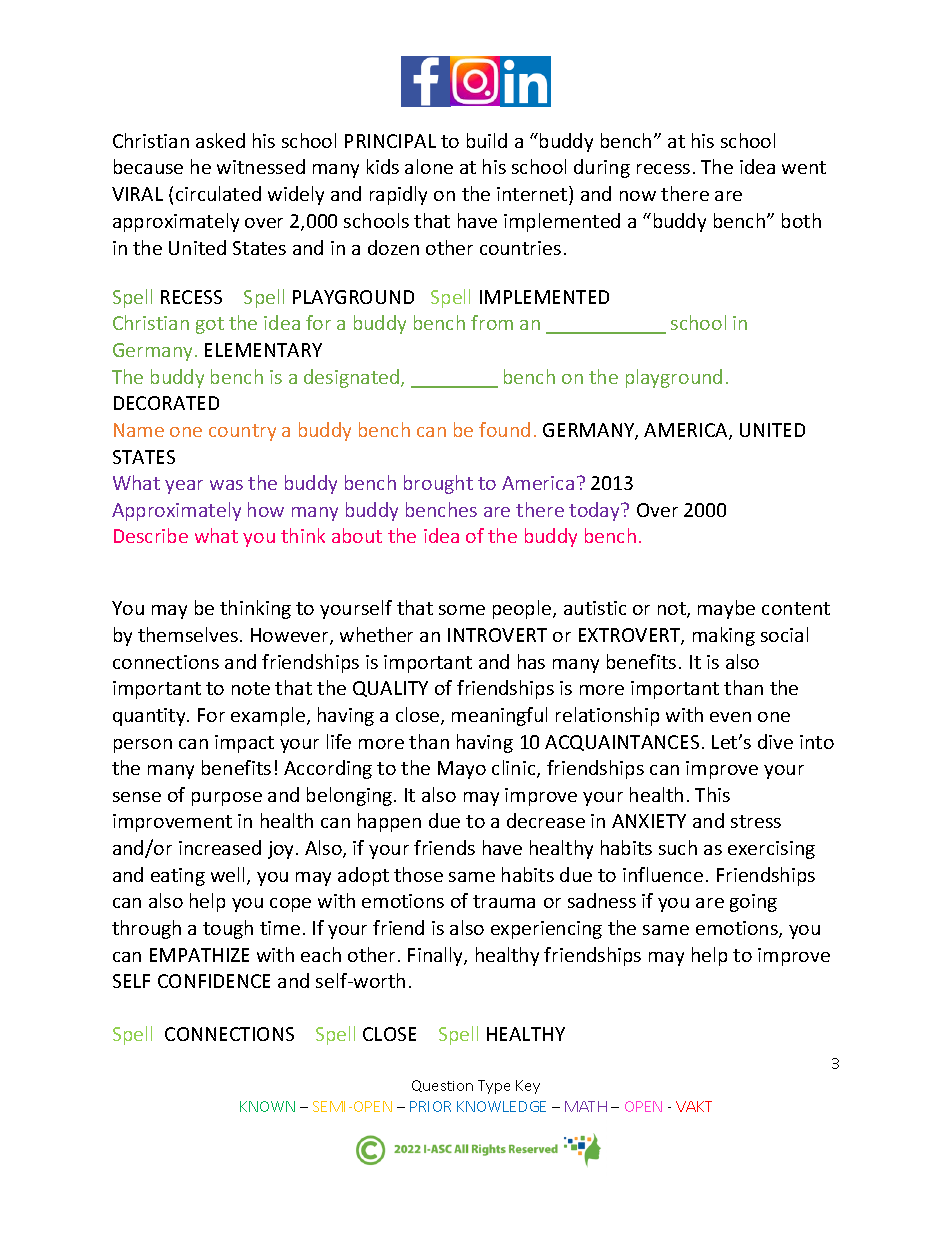  I want to click on today, so click(595, 511).
